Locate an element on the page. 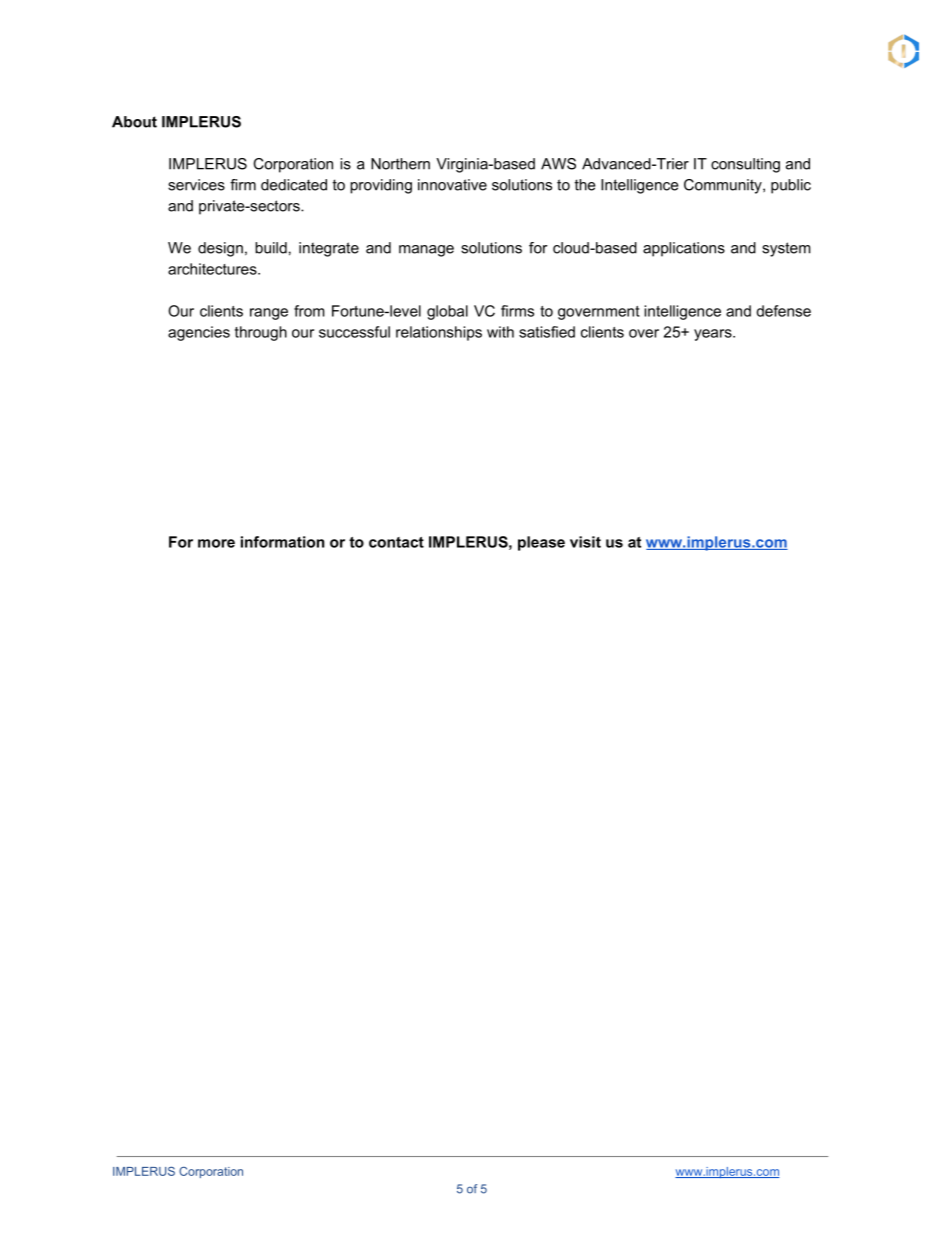  relationships is located at coordinates (439, 333).
